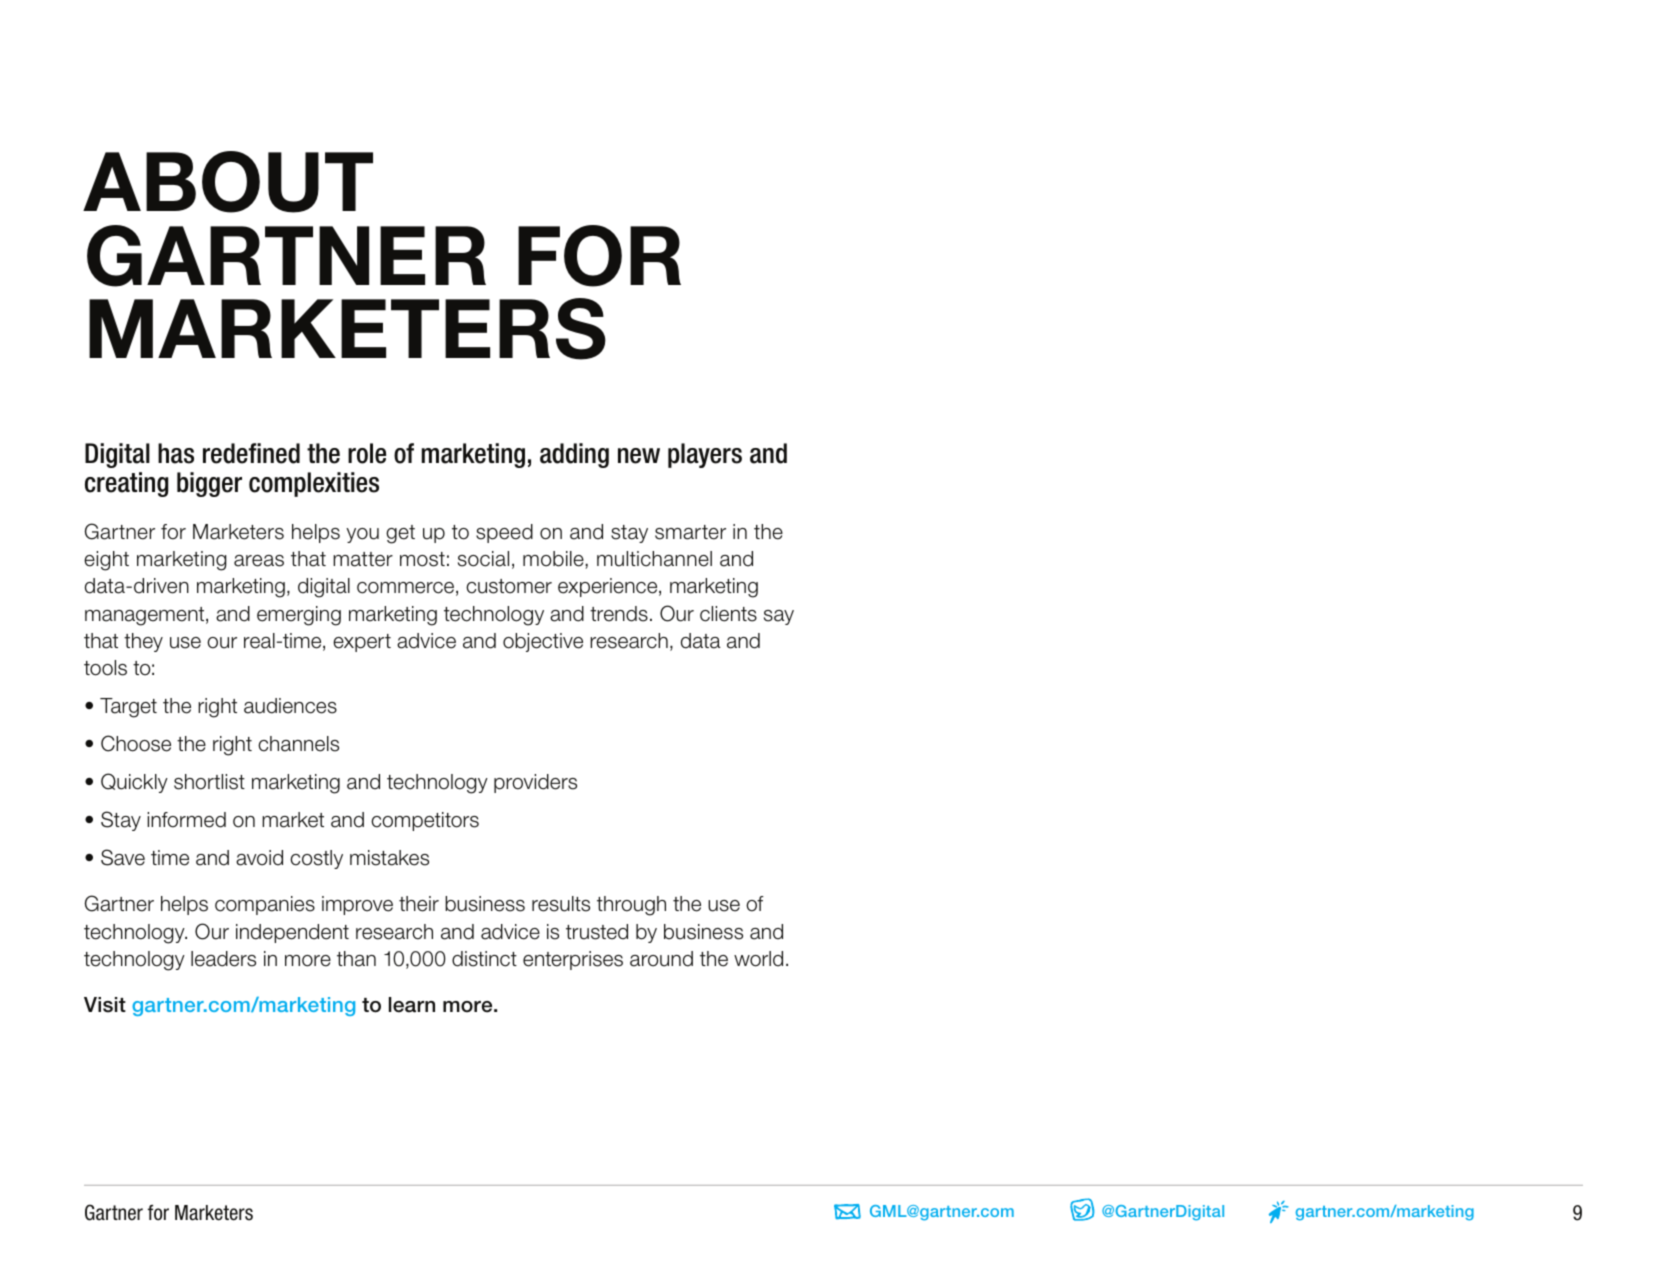  I want to click on ABOUT, so click(228, 182).
